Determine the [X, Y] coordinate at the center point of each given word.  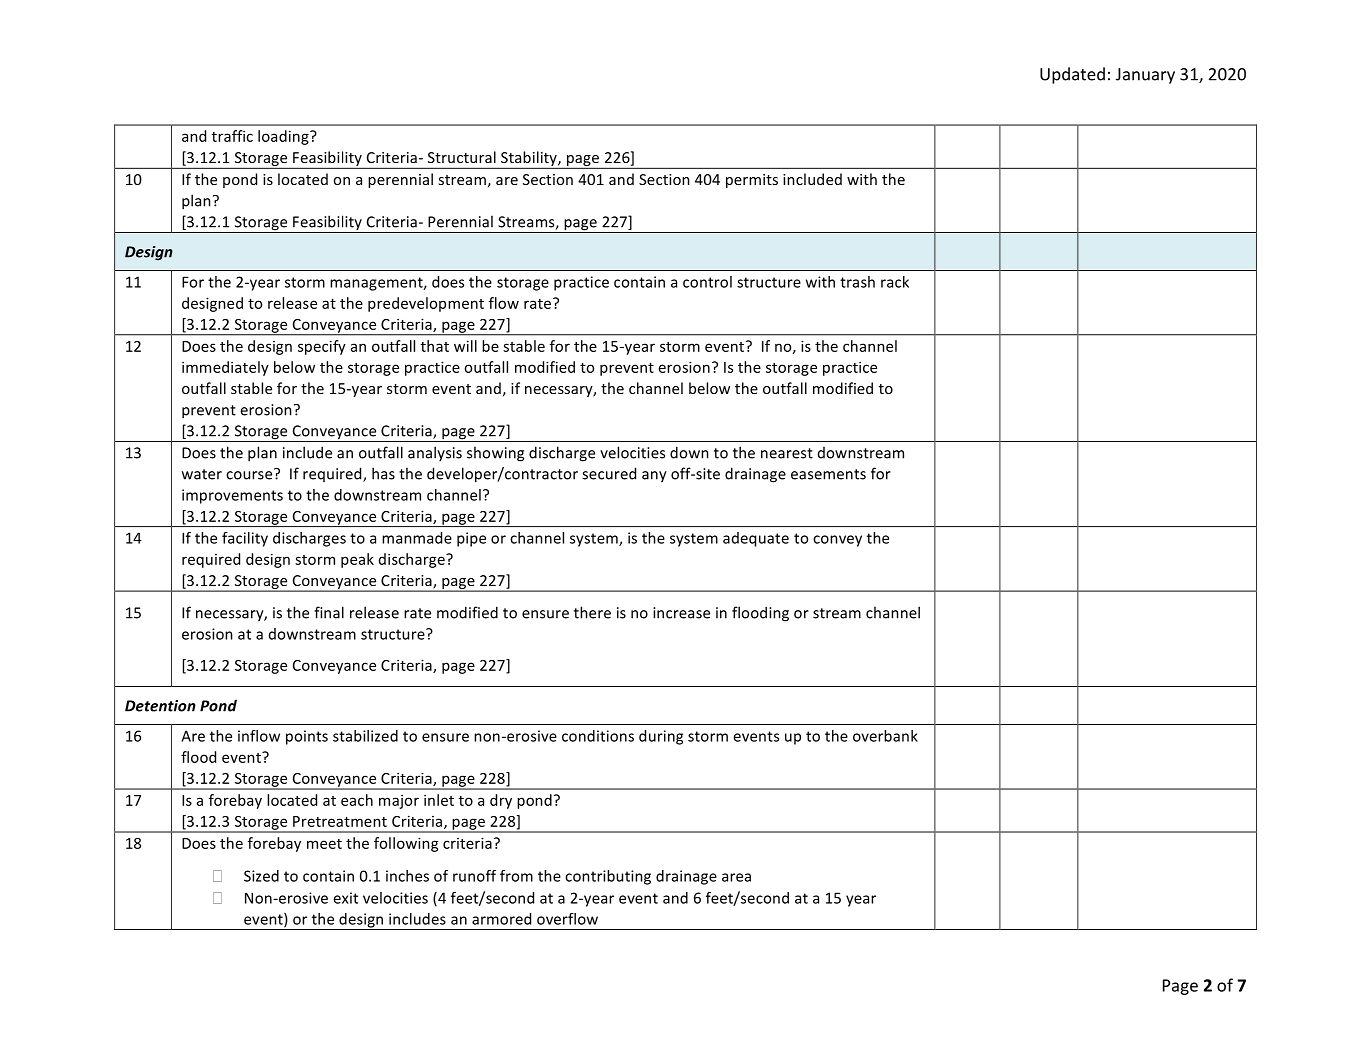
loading [284, 137]
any [654, 477]
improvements [232, 496]
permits [752, 181]
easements [828, 474]
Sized [261, 876]
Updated [1072, 75]
